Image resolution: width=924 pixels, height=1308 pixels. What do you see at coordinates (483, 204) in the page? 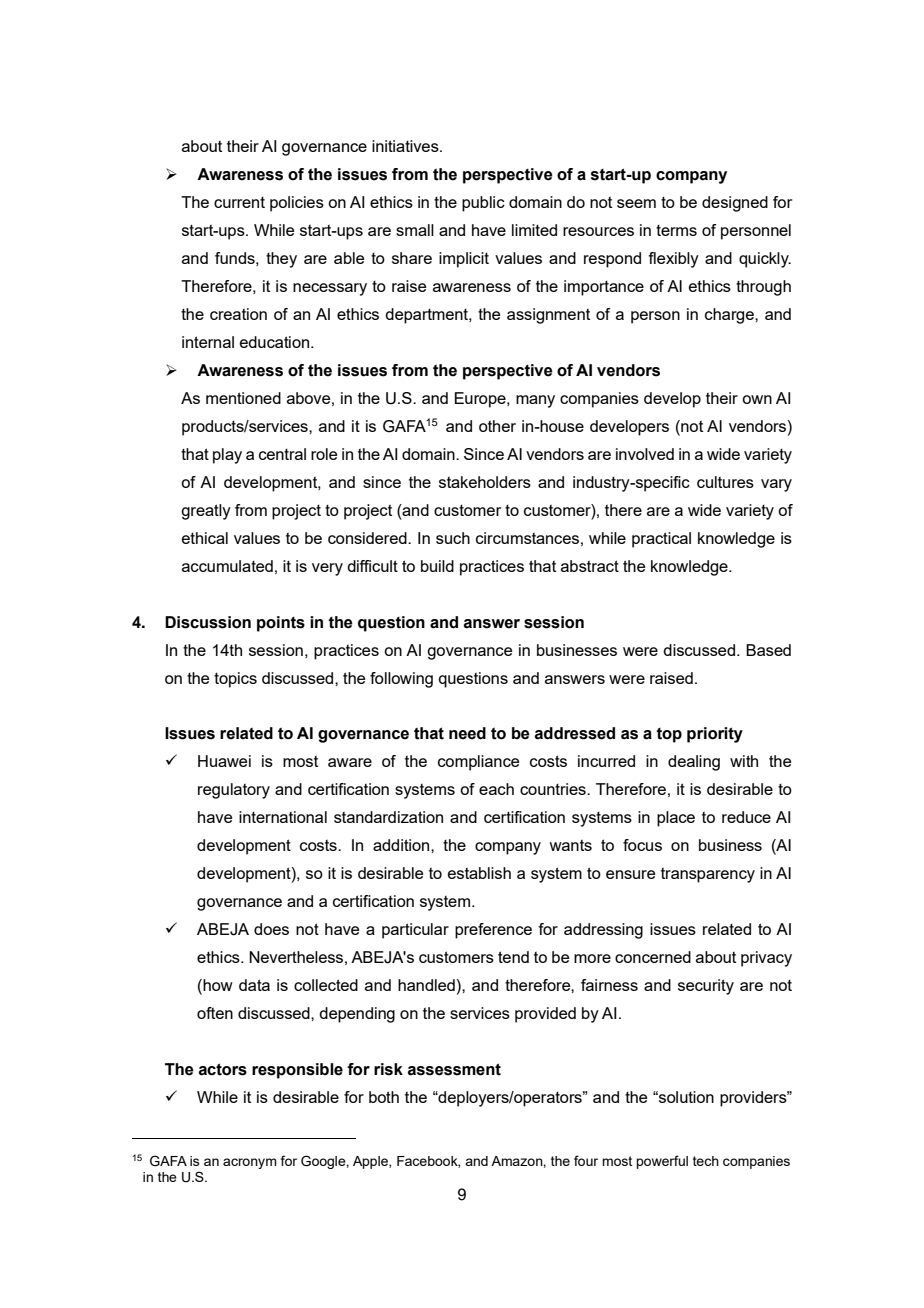
I see `public` at bounding box center [483, 204].
